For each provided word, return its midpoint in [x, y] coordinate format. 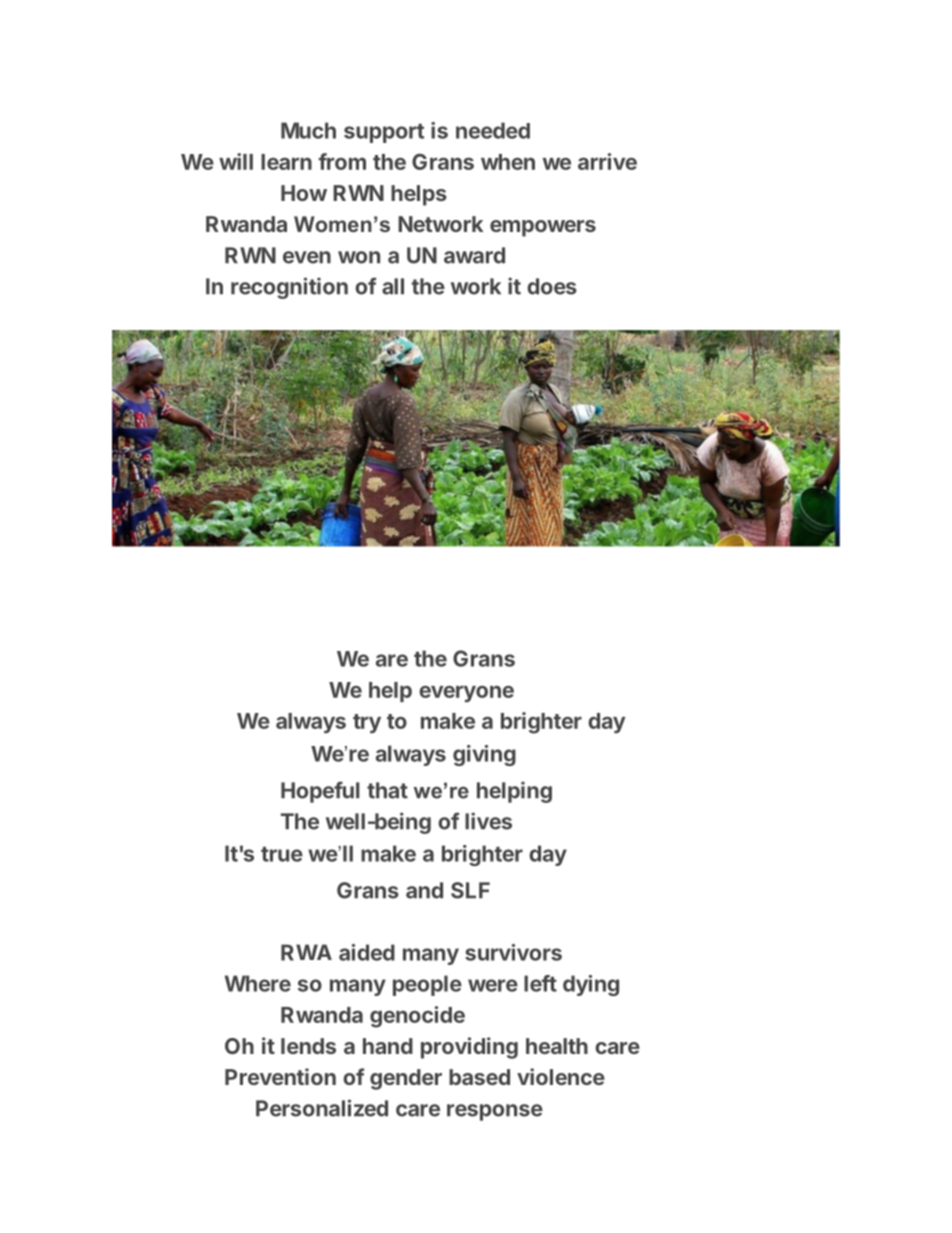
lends [308, 1046]
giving [484, 755]
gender [406, 1079]
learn [286, 162]
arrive [607, 161]
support [384, 133]
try [367, 723]
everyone [466, 693]
